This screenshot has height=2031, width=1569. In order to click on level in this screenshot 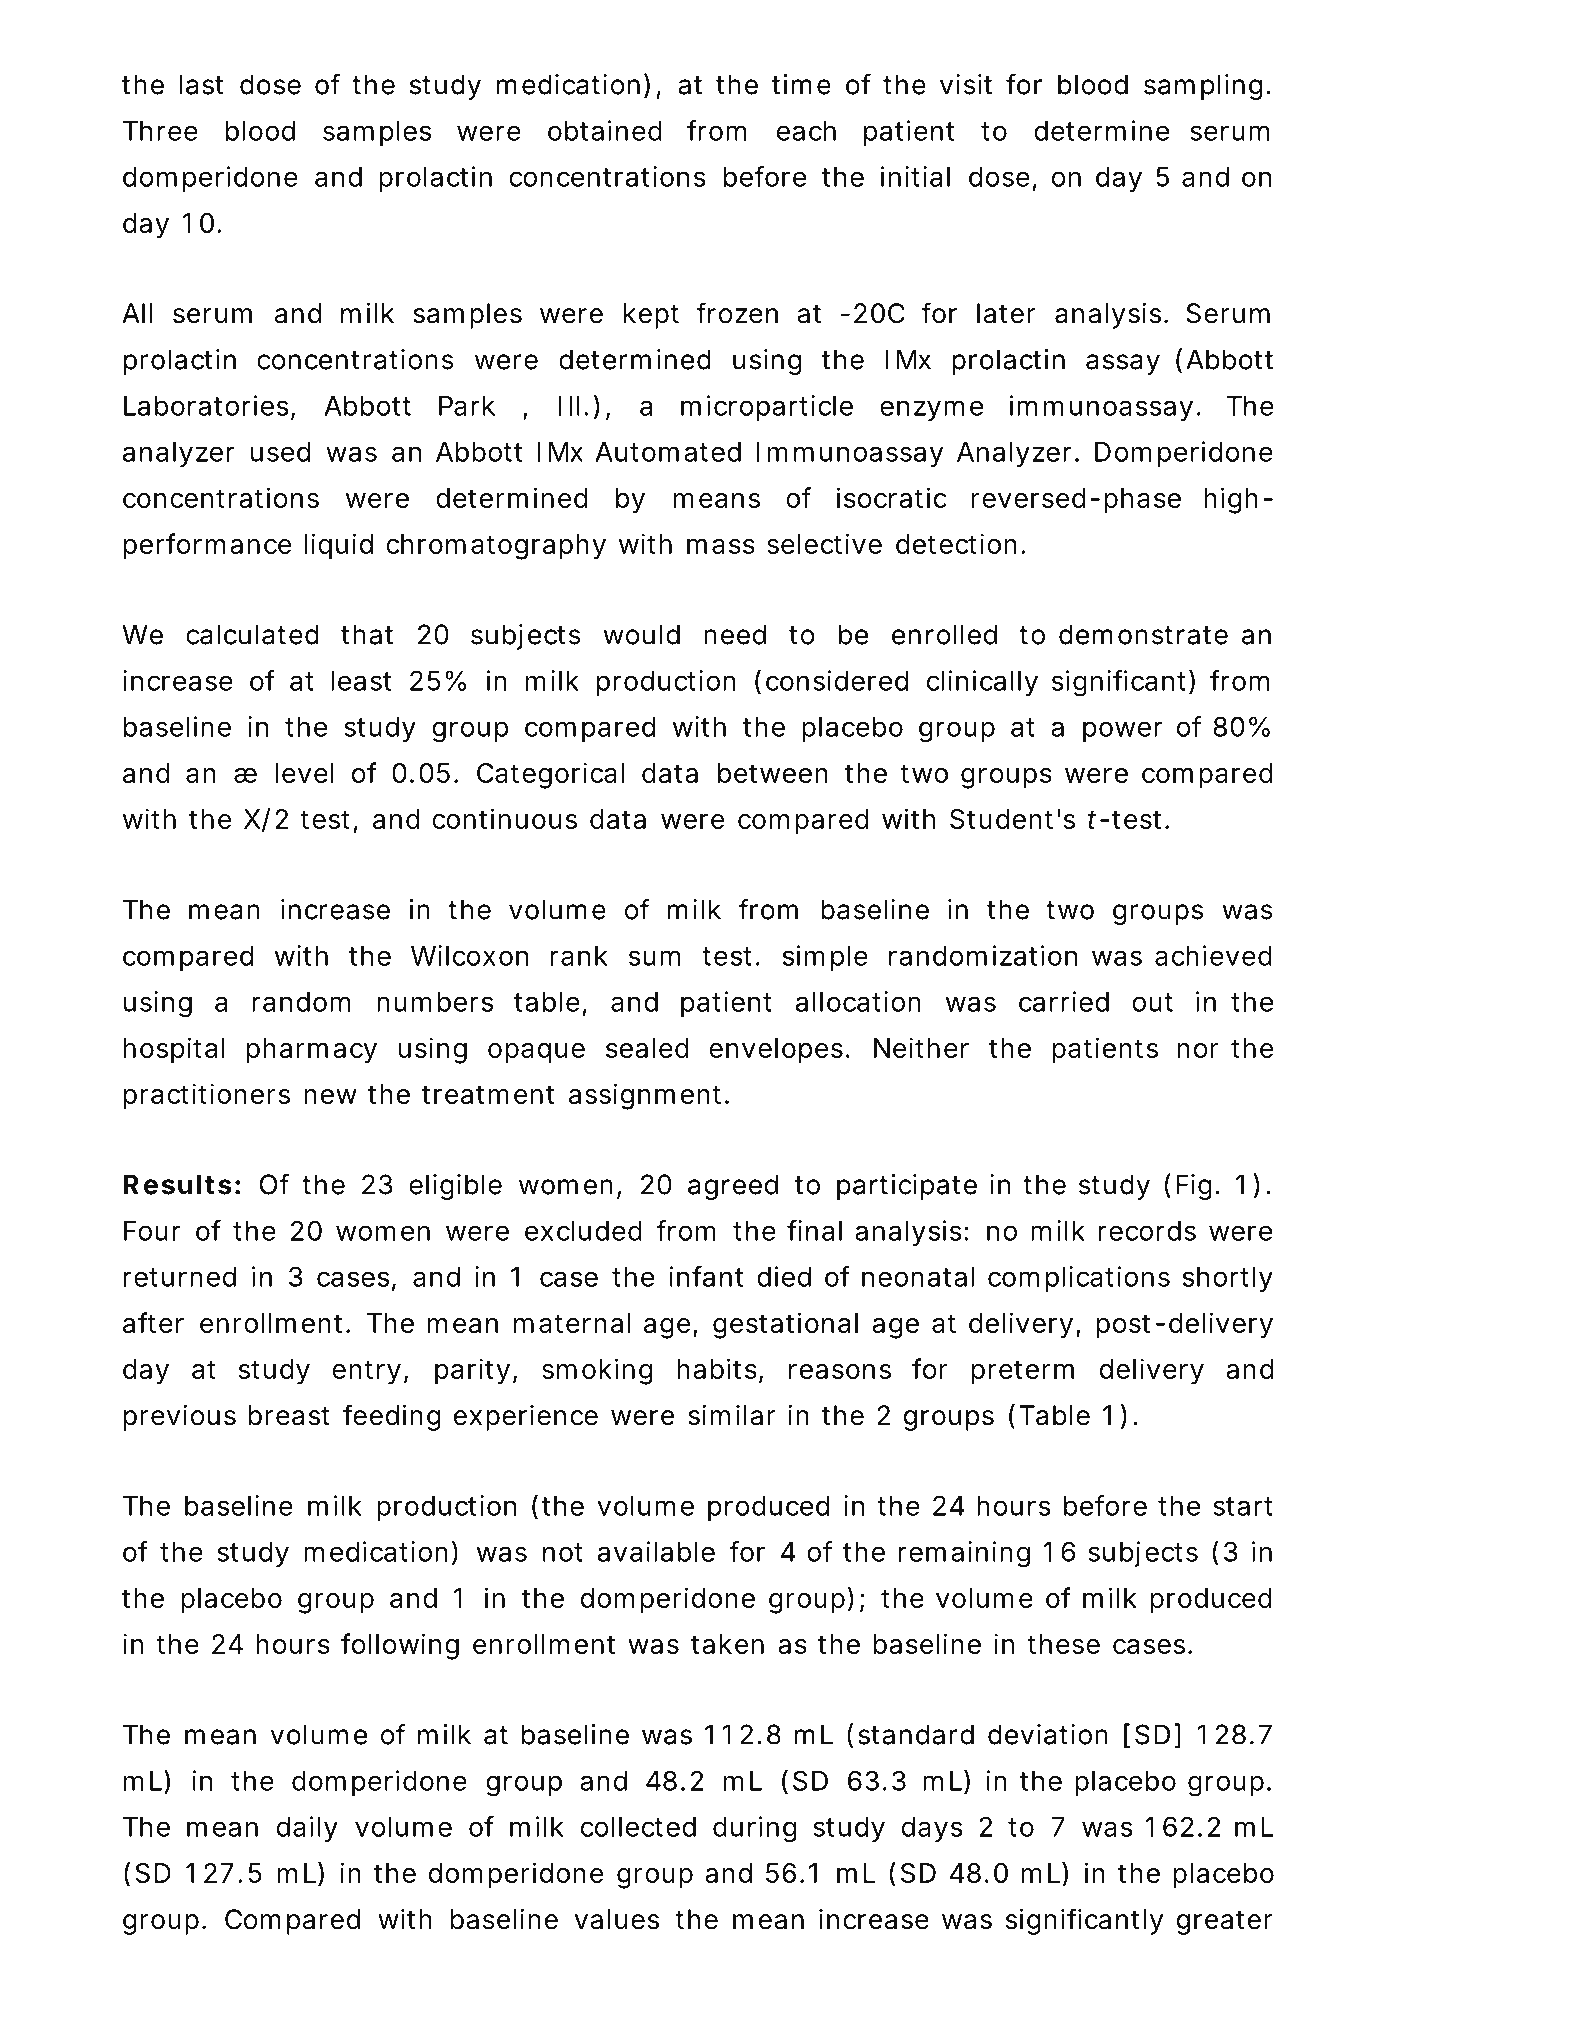, I will do `click(305, 773)`.
